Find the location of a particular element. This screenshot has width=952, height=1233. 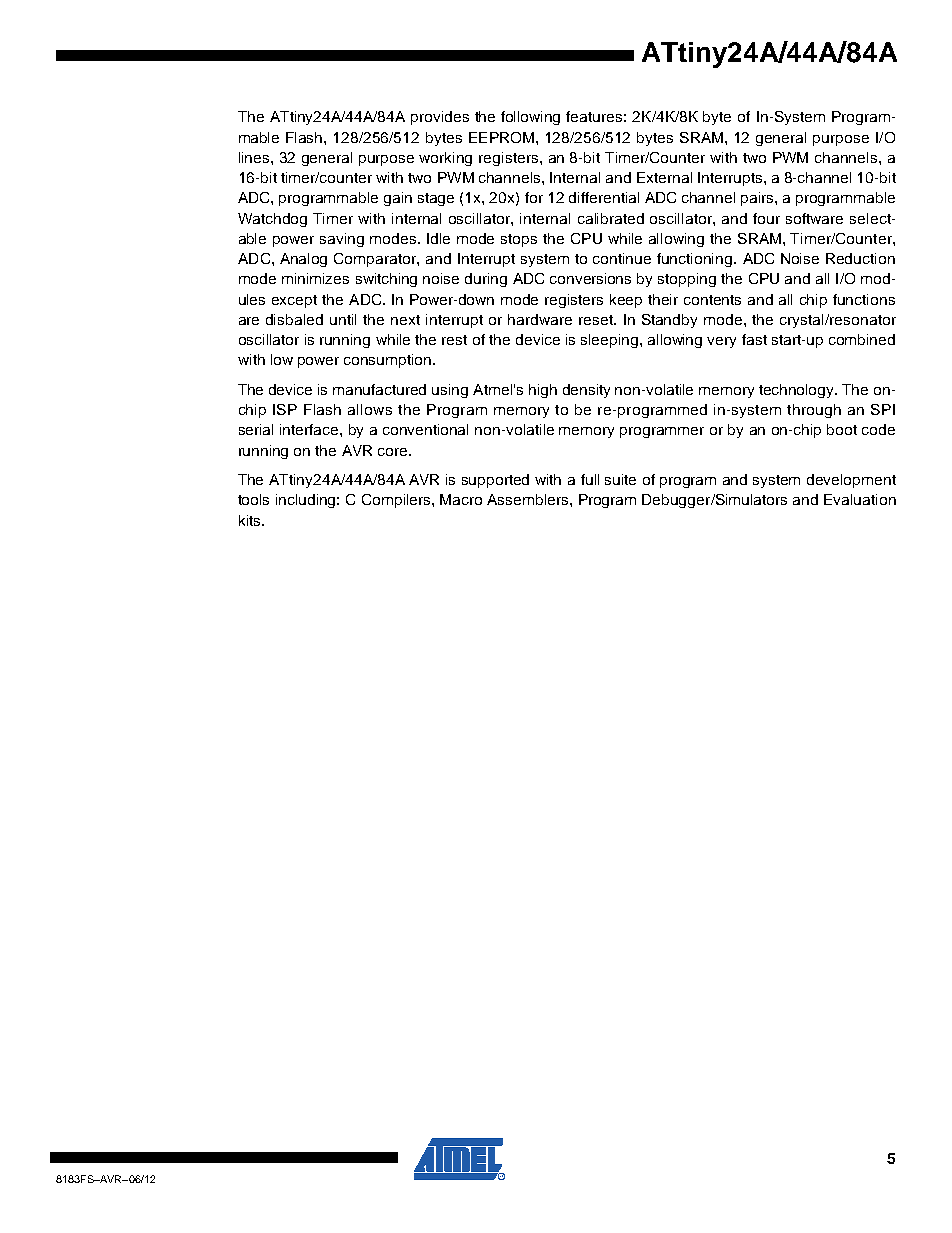

Compilers is located at coordinates (397, 501).
